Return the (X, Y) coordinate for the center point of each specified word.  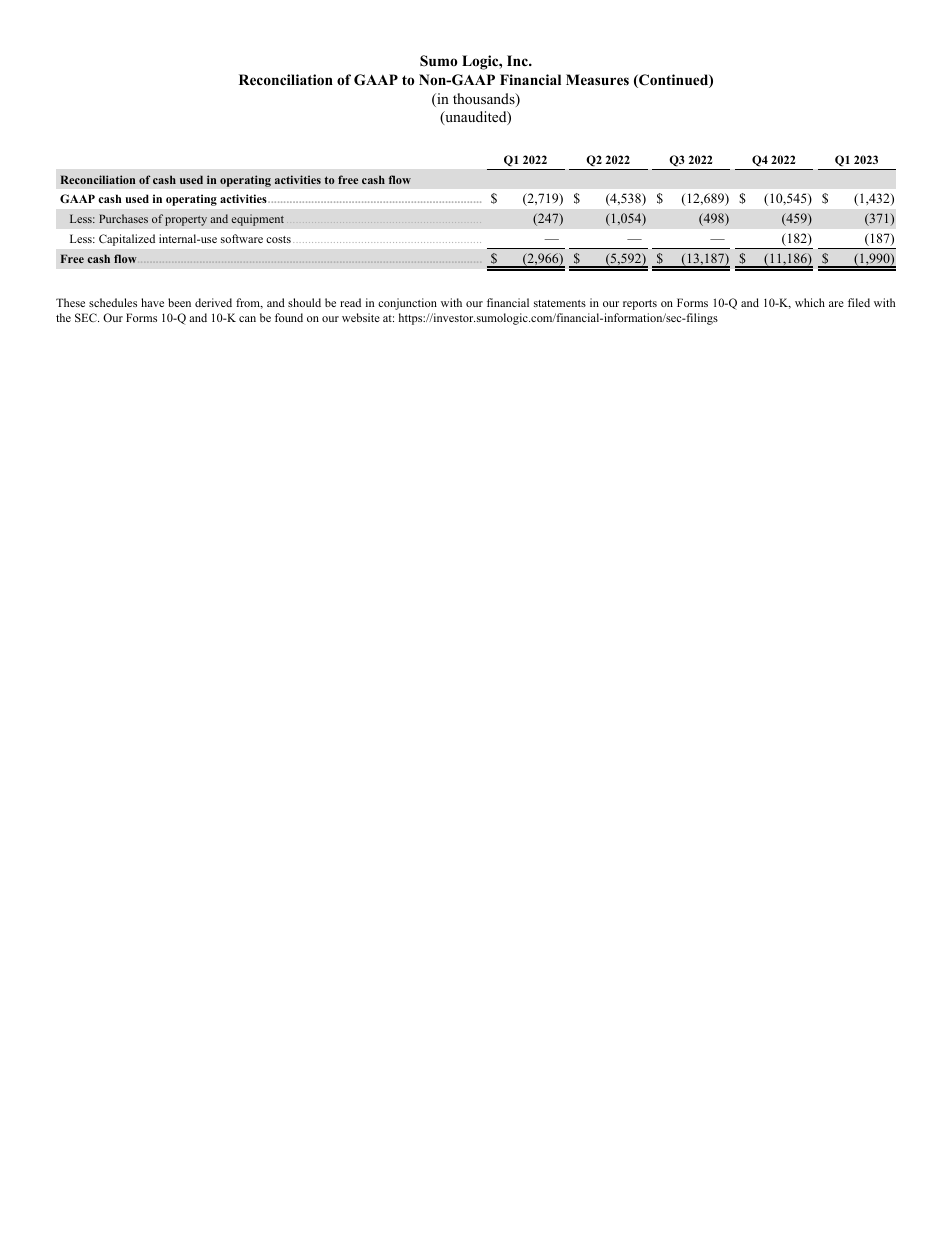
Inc (518, 60)
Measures (597, 79)
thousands (485, 100)
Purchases (123, 218)
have (152, 302)
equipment (257, 220)
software (242, 238)
